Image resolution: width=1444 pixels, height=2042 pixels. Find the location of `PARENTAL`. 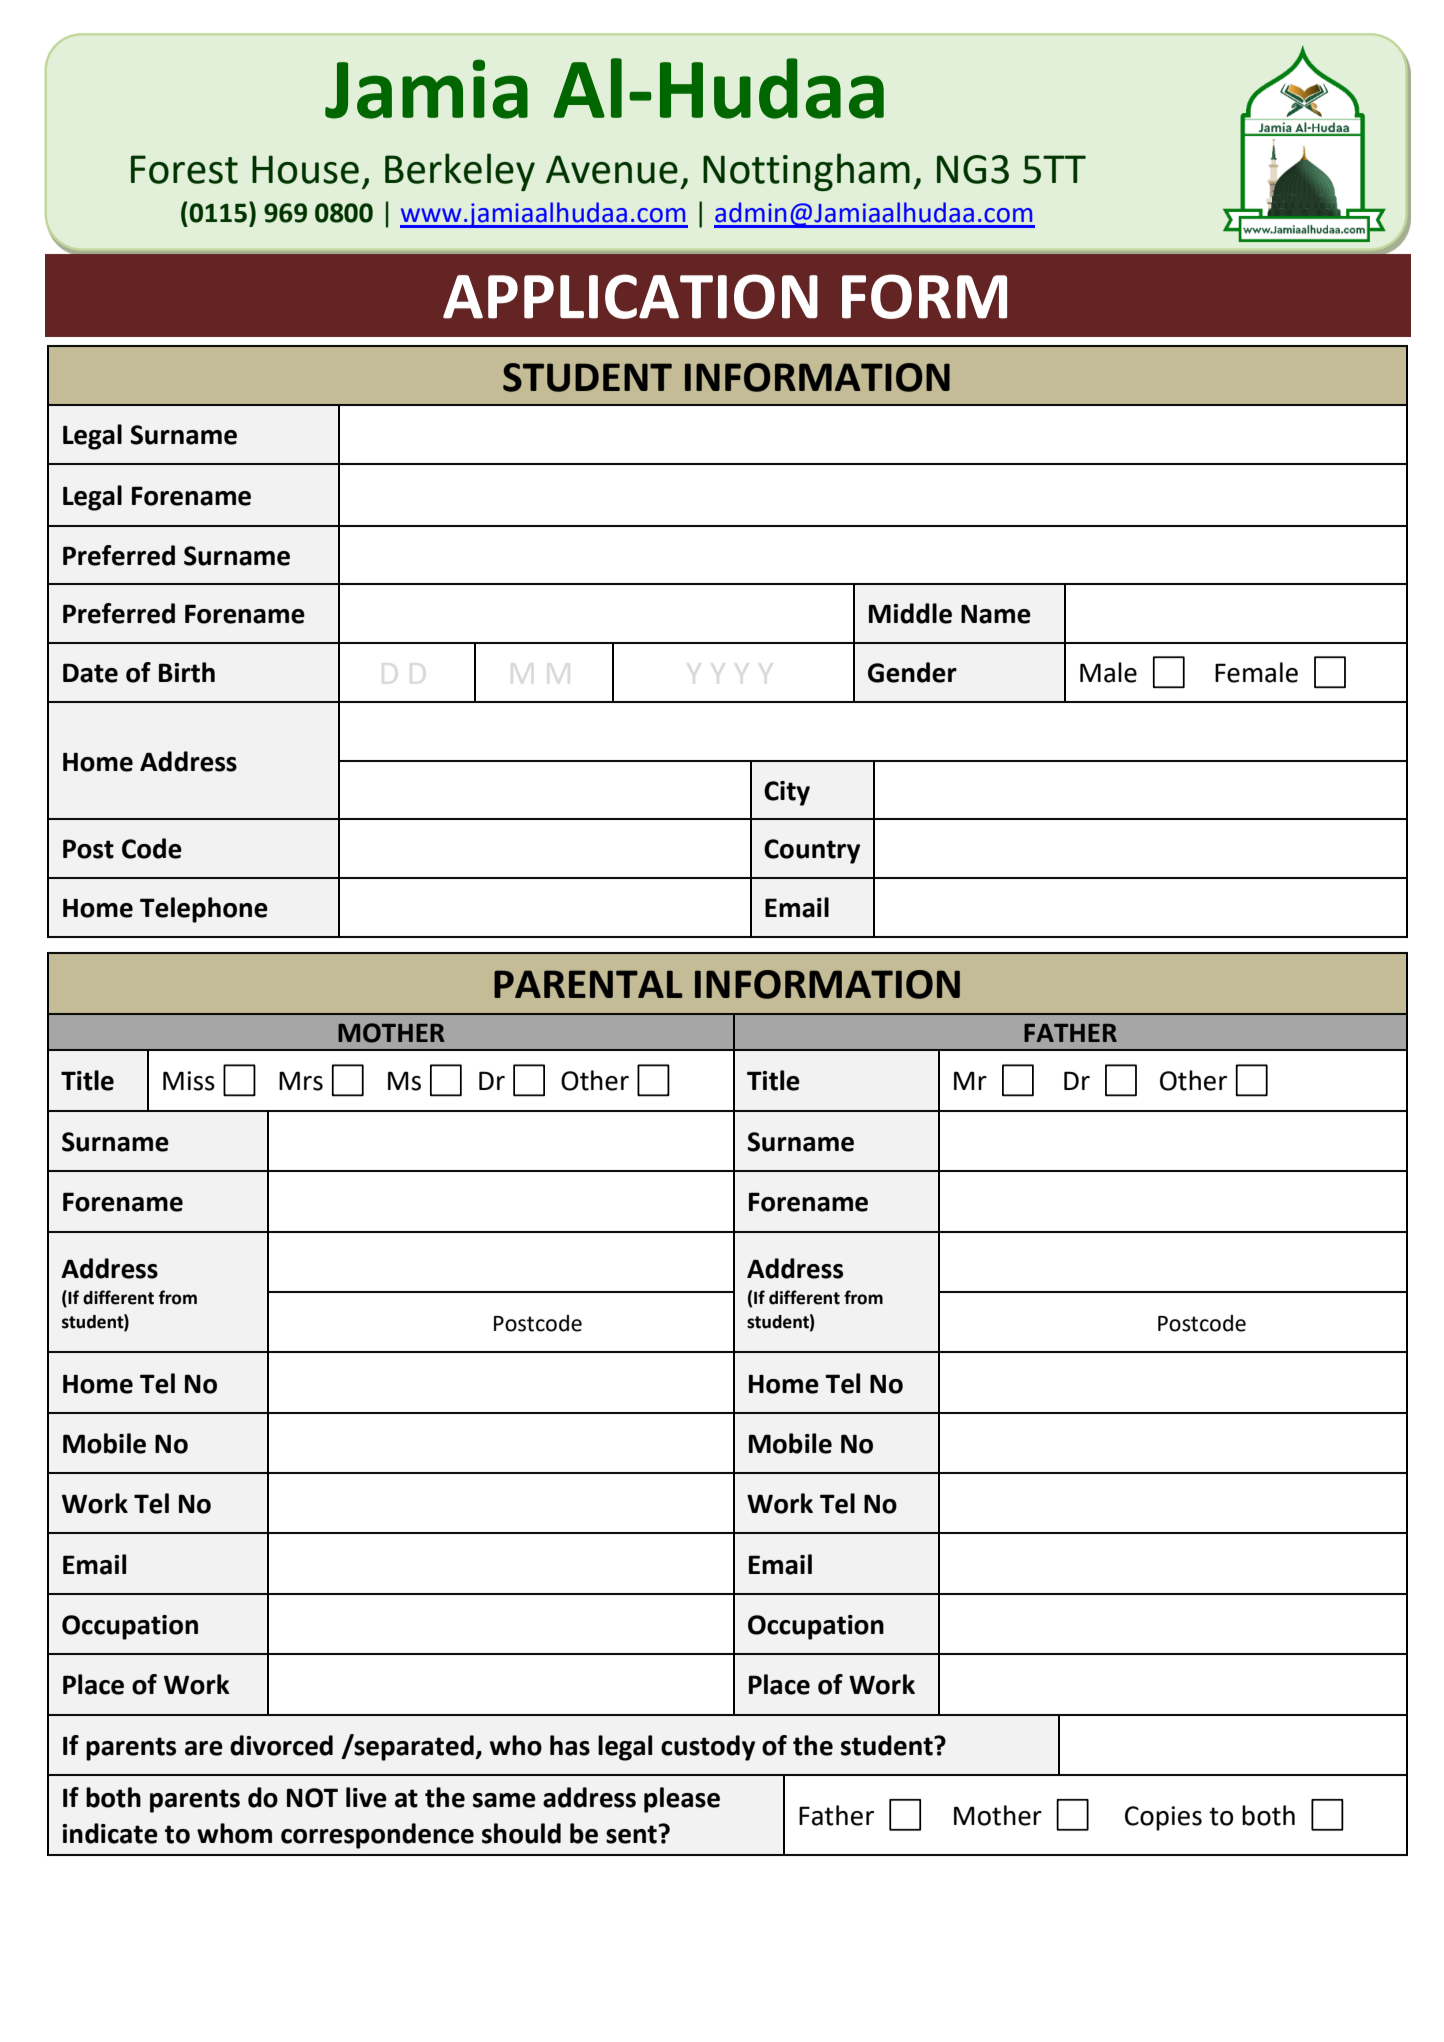

PARENTAL is located at coordinates (588, 984).
